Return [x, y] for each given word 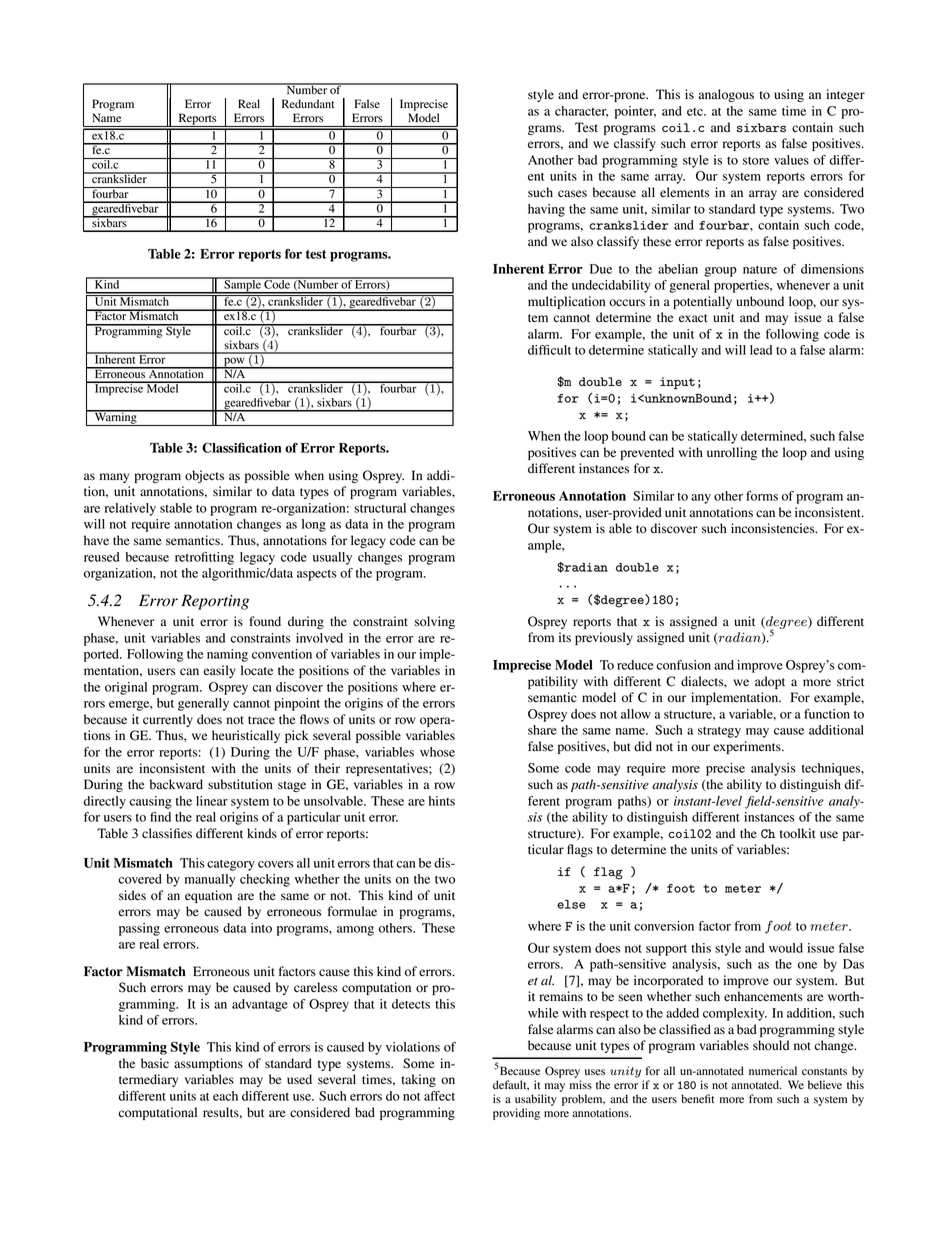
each [225, 1096]
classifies [167, 833]
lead [761, 350]
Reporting [215, 602]
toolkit [798, 833]
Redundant [308, 104]
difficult [549, 350]
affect [439, 1096]
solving [435, 622]
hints [442, 801]
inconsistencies [774, 528]
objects [204, 476]
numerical [773, 1070]
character [581, 111]
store [756, 161]
